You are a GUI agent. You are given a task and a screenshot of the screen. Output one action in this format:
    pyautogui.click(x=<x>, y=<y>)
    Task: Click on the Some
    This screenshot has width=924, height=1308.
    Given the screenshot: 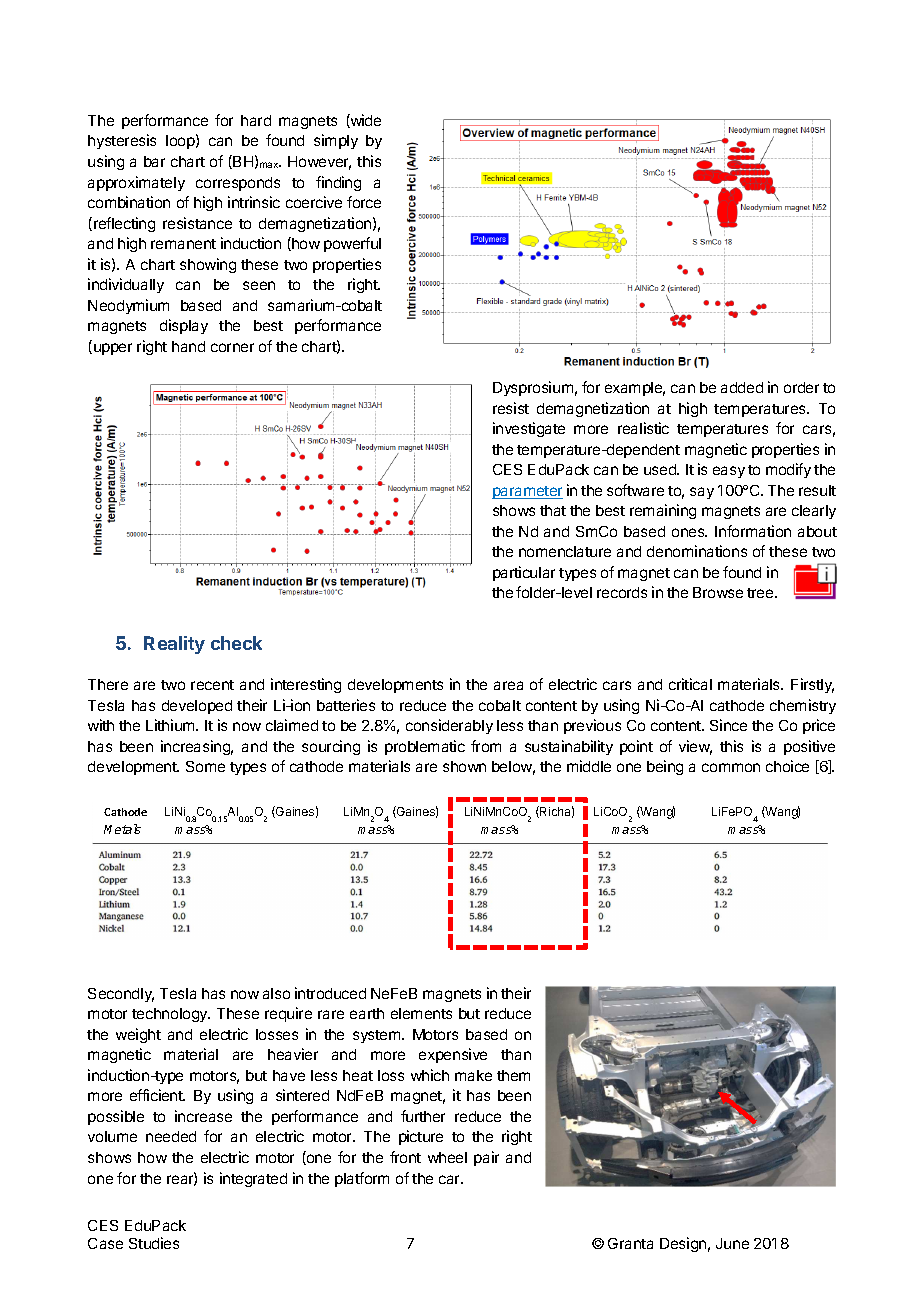 What is the action you would take?
    pyautogui.click(x=205, y=766)
